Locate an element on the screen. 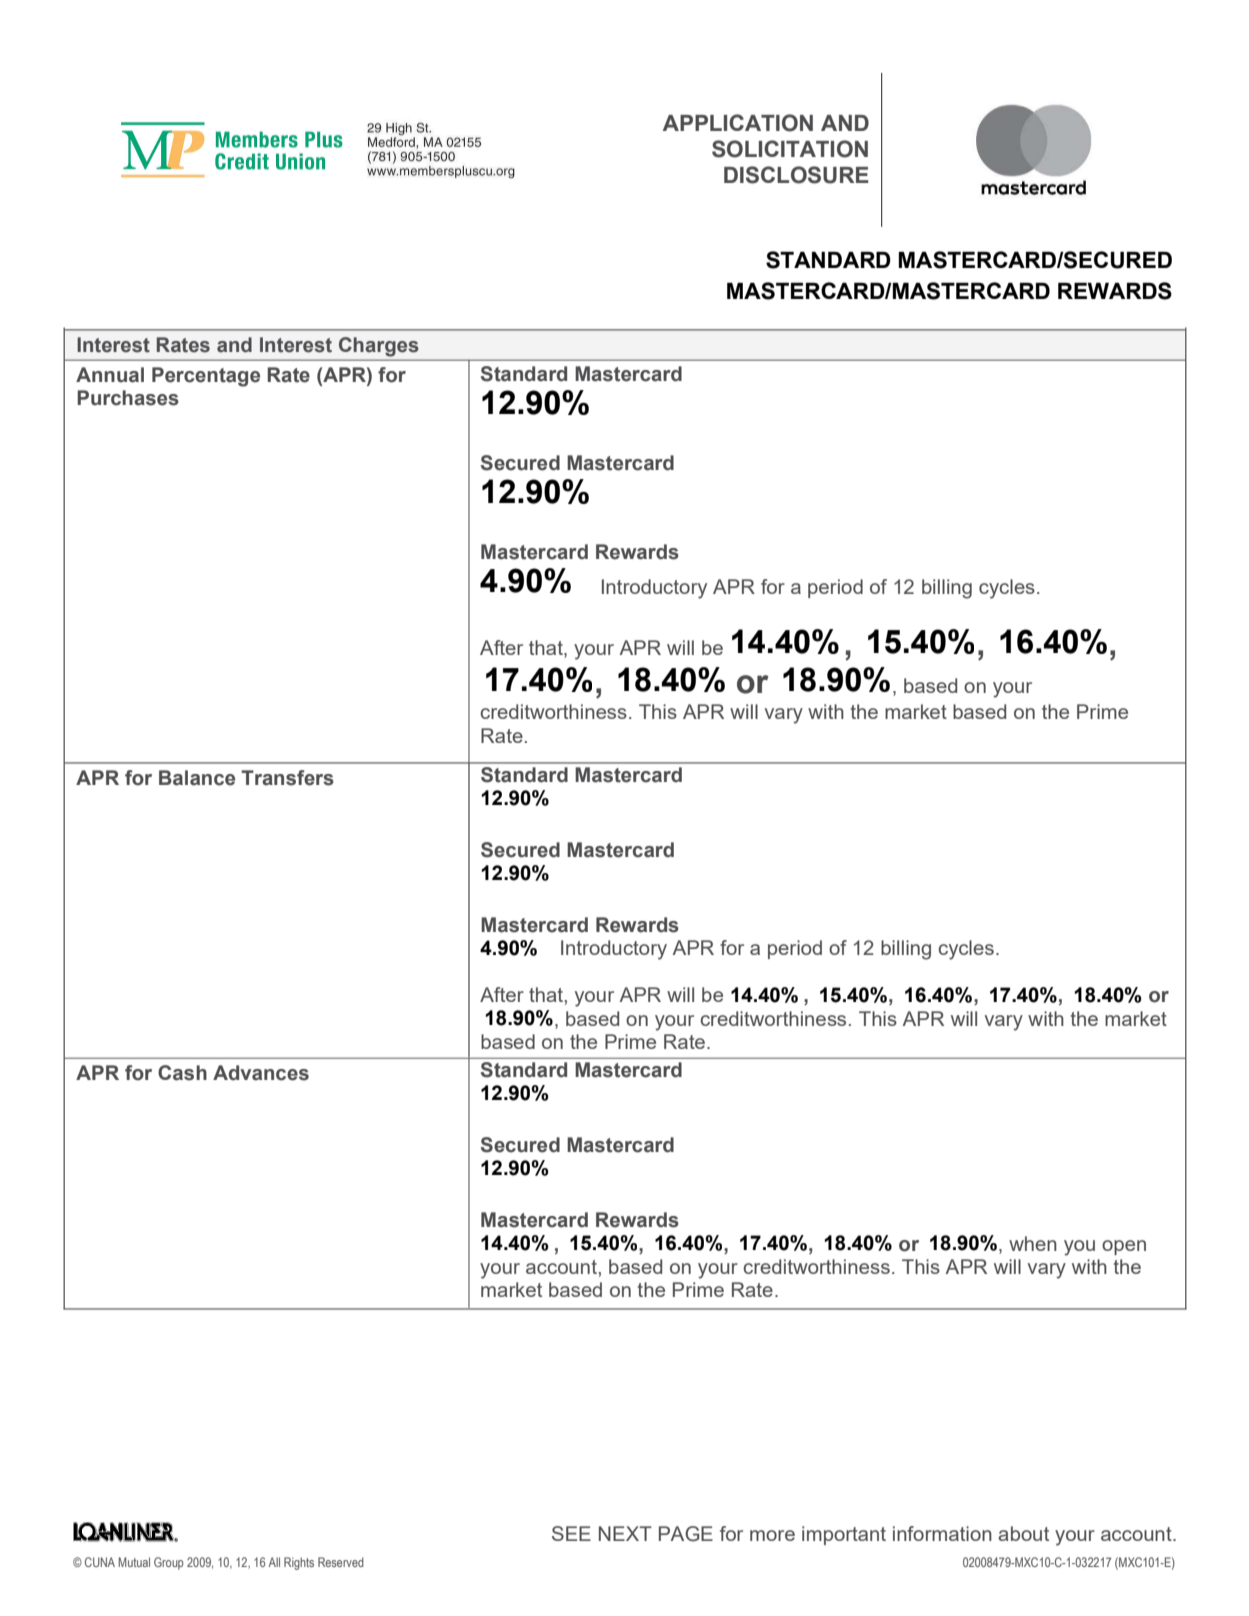 The height and width of the screenshot is (1616, 1249). when is located at coordinates (1033, 1243).
